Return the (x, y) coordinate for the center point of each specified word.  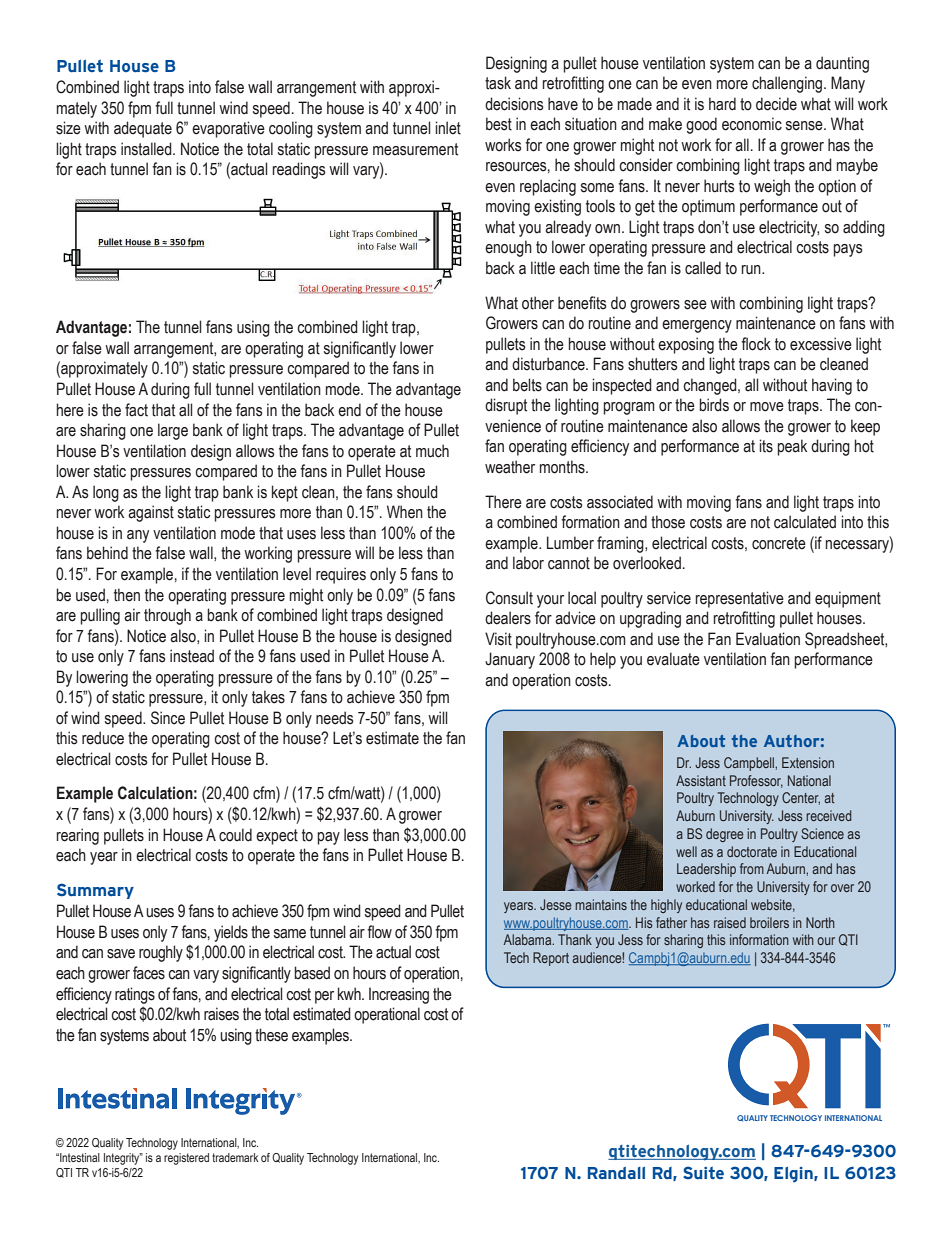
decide (776, 104)
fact (136, 410)
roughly (161, 953)
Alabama (528, 939)
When (405, 512)
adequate (143, 129)
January (510, 660)
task (498, 83)
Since (168, 718)
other (538, 303)
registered (186, 1159)
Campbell (750, 764)
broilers (769, 922)
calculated (805, 522)
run (752, 269)
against (151, 513)
